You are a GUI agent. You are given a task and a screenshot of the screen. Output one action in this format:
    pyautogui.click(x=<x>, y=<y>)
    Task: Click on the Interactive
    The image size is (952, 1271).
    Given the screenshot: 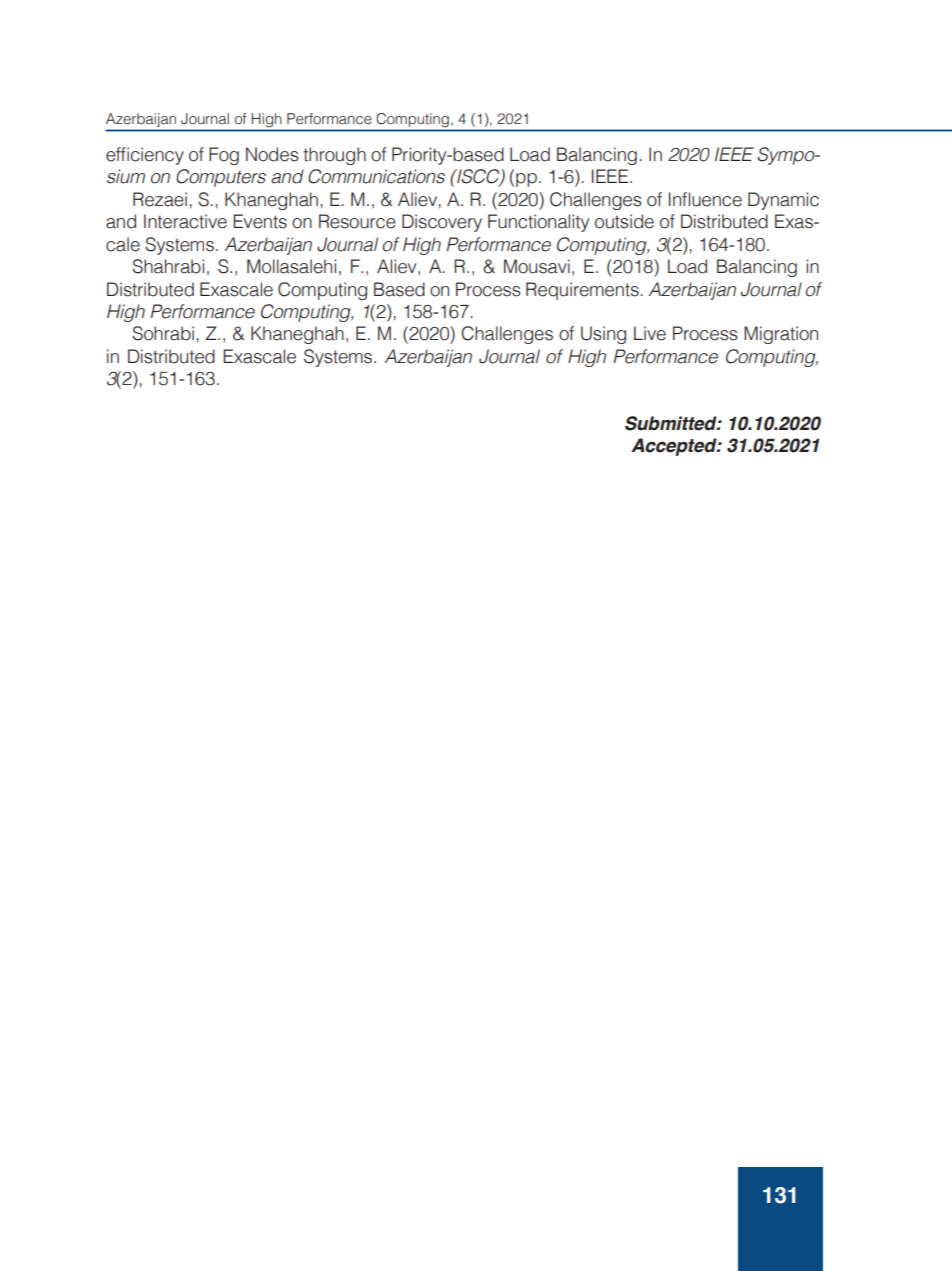 What is the action you would take?
    pyautogui.click(x=185, y=221)
